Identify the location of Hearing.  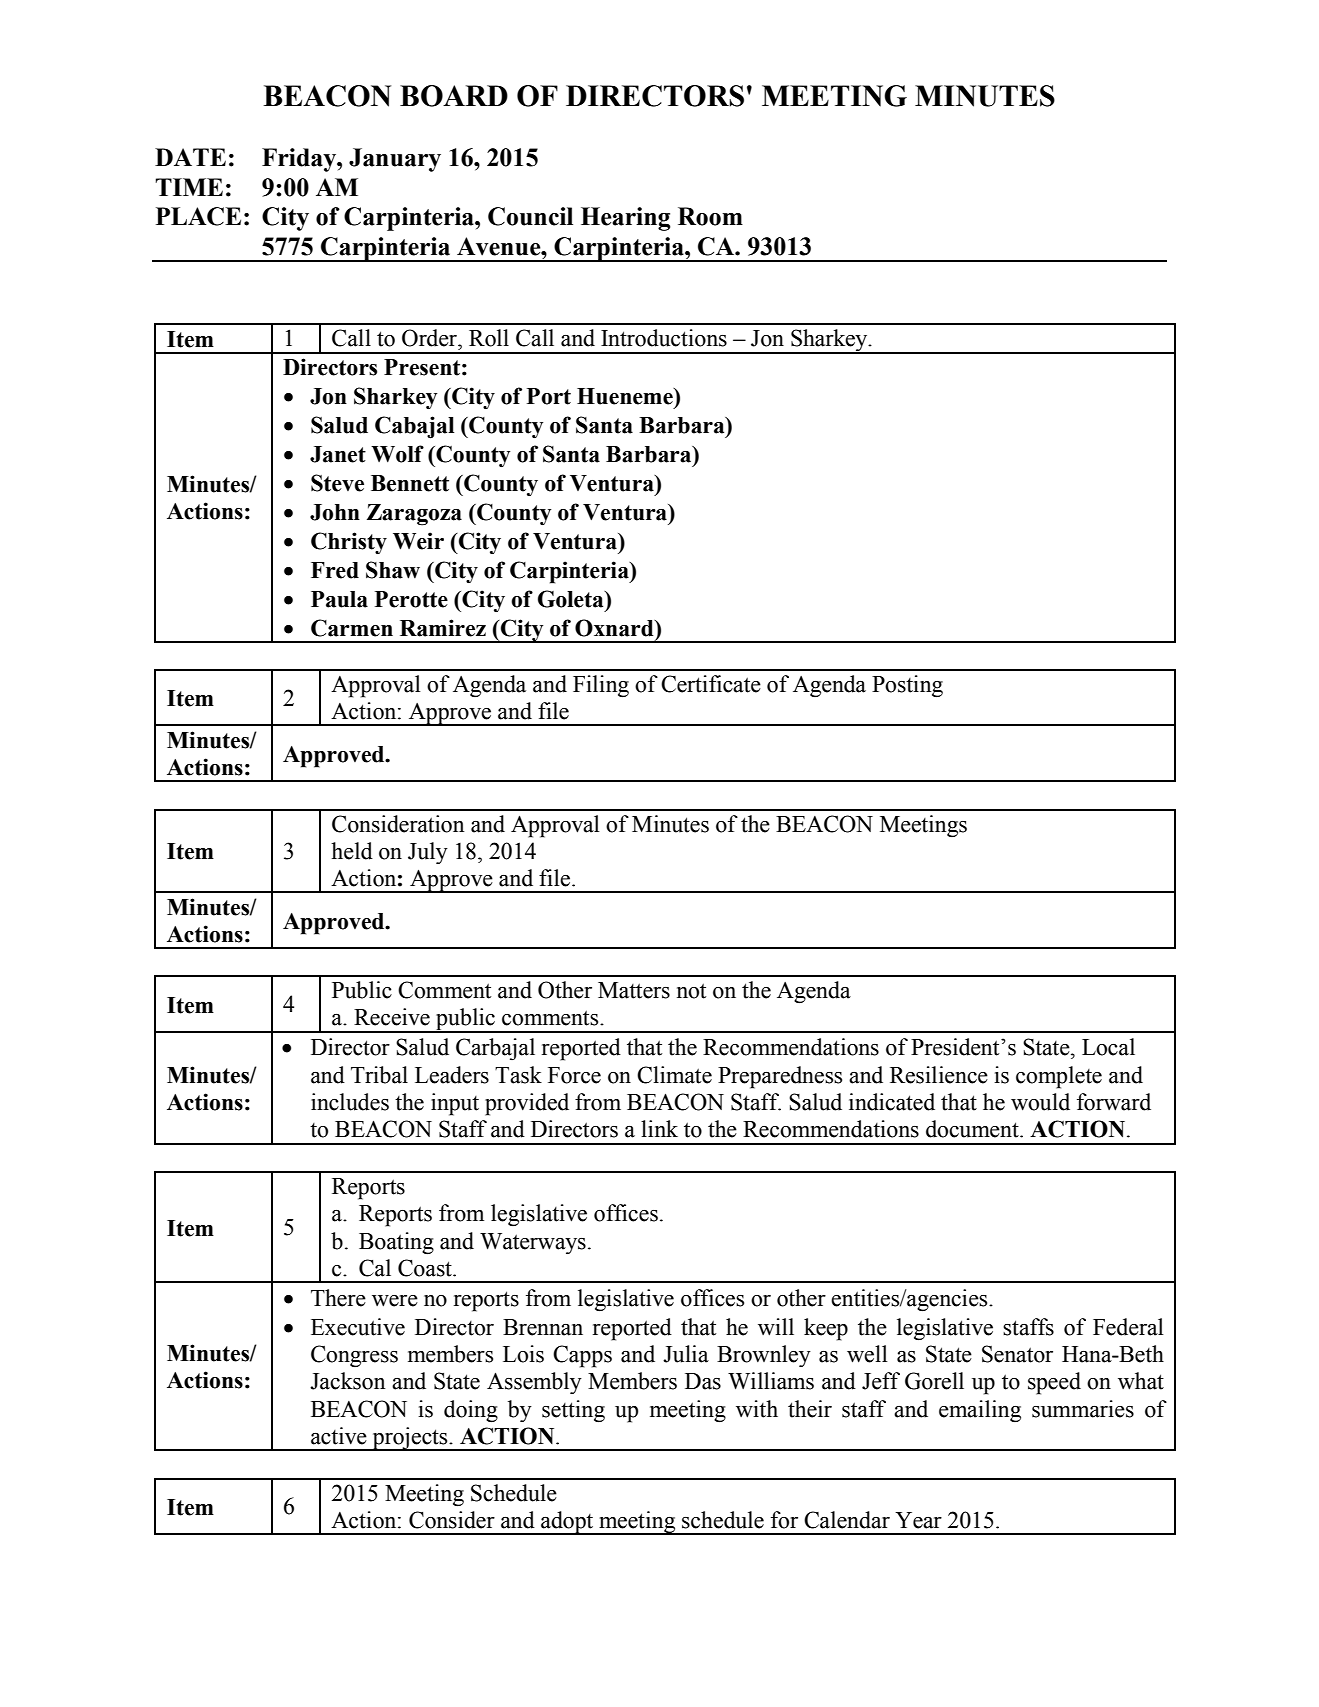
(626, 219).
